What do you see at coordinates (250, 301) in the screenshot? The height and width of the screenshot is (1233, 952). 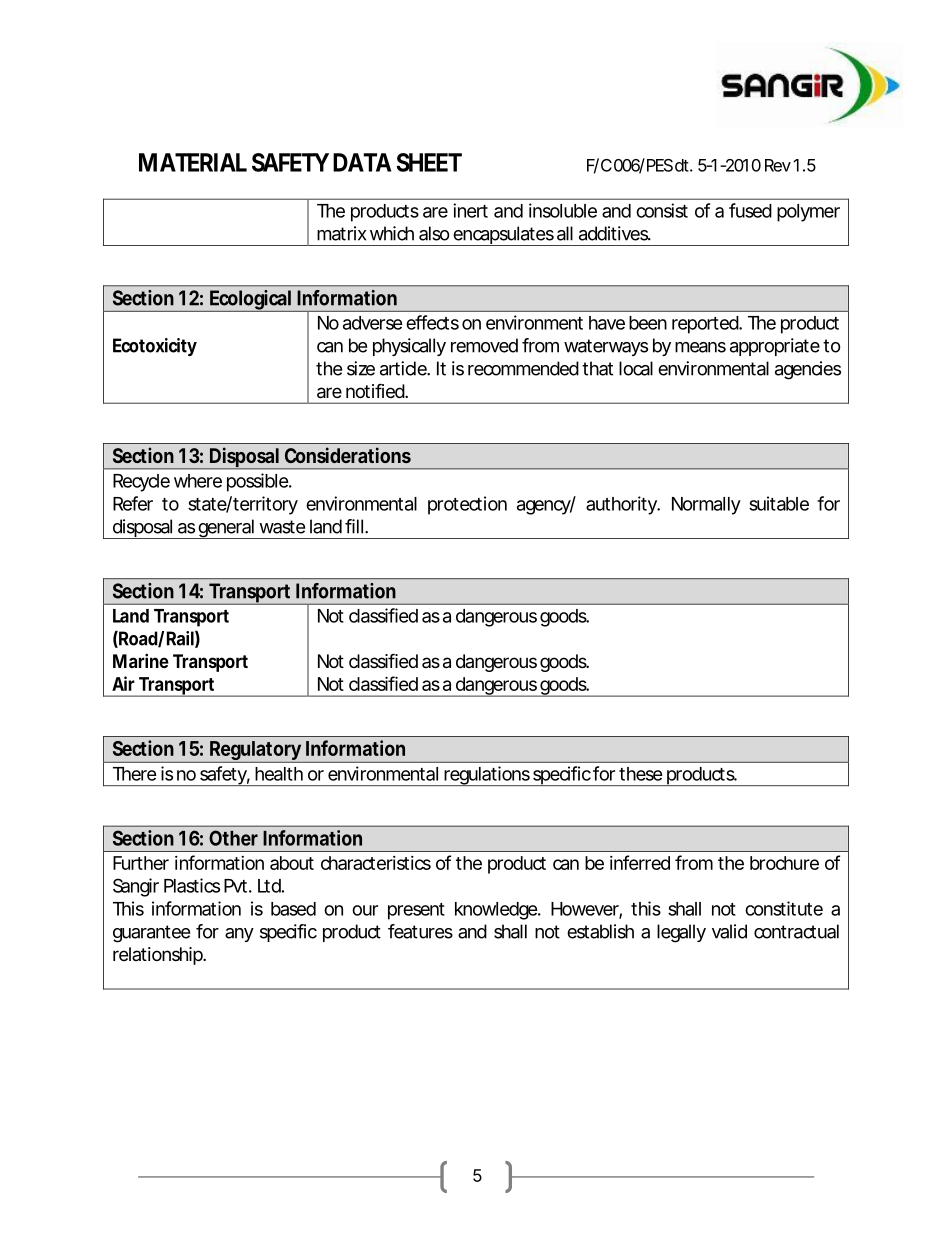 I see `Ecological` at bounding box center [250, 301].
